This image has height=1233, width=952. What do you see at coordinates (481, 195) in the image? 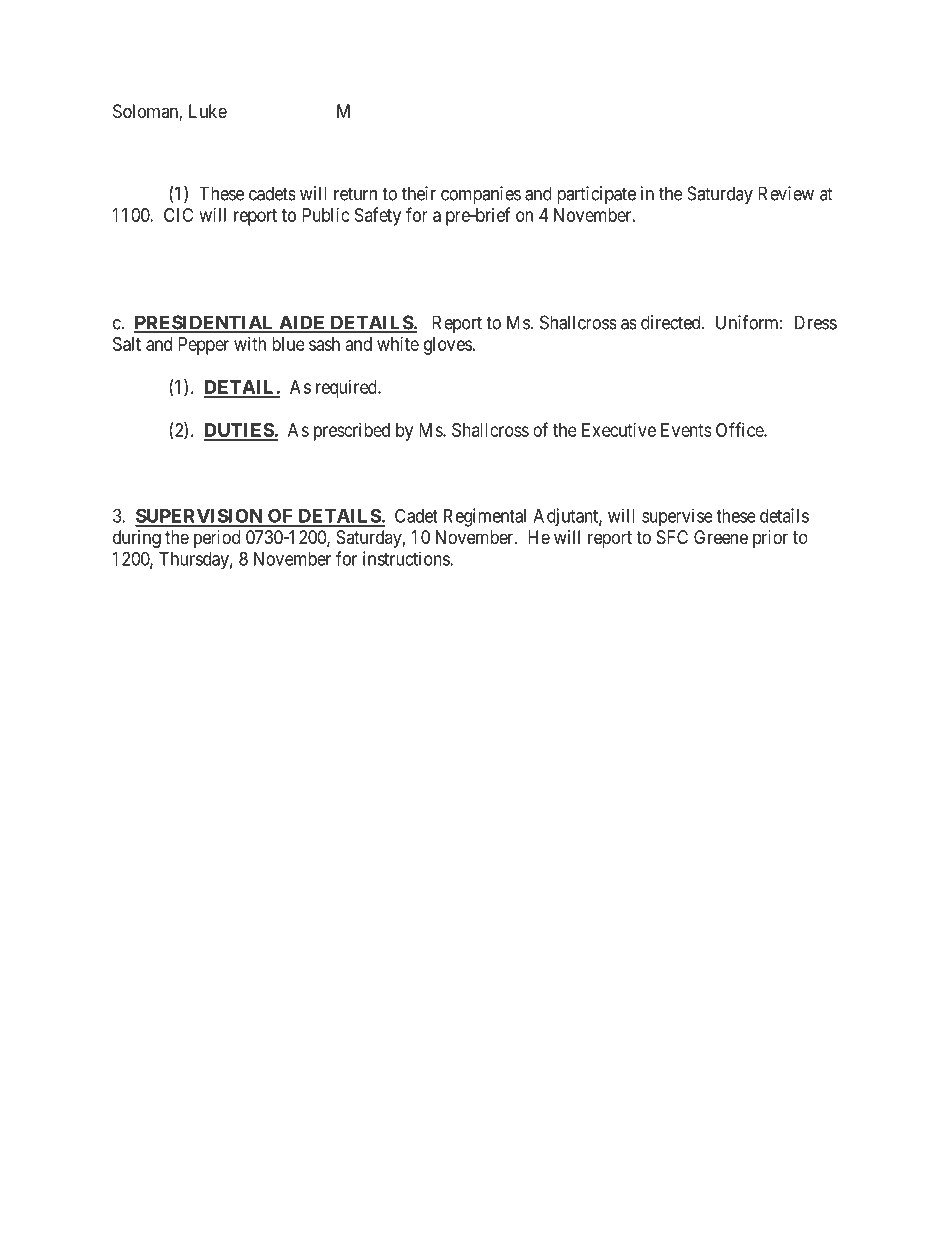
I see `companies` at bounding box center [481, 195].
